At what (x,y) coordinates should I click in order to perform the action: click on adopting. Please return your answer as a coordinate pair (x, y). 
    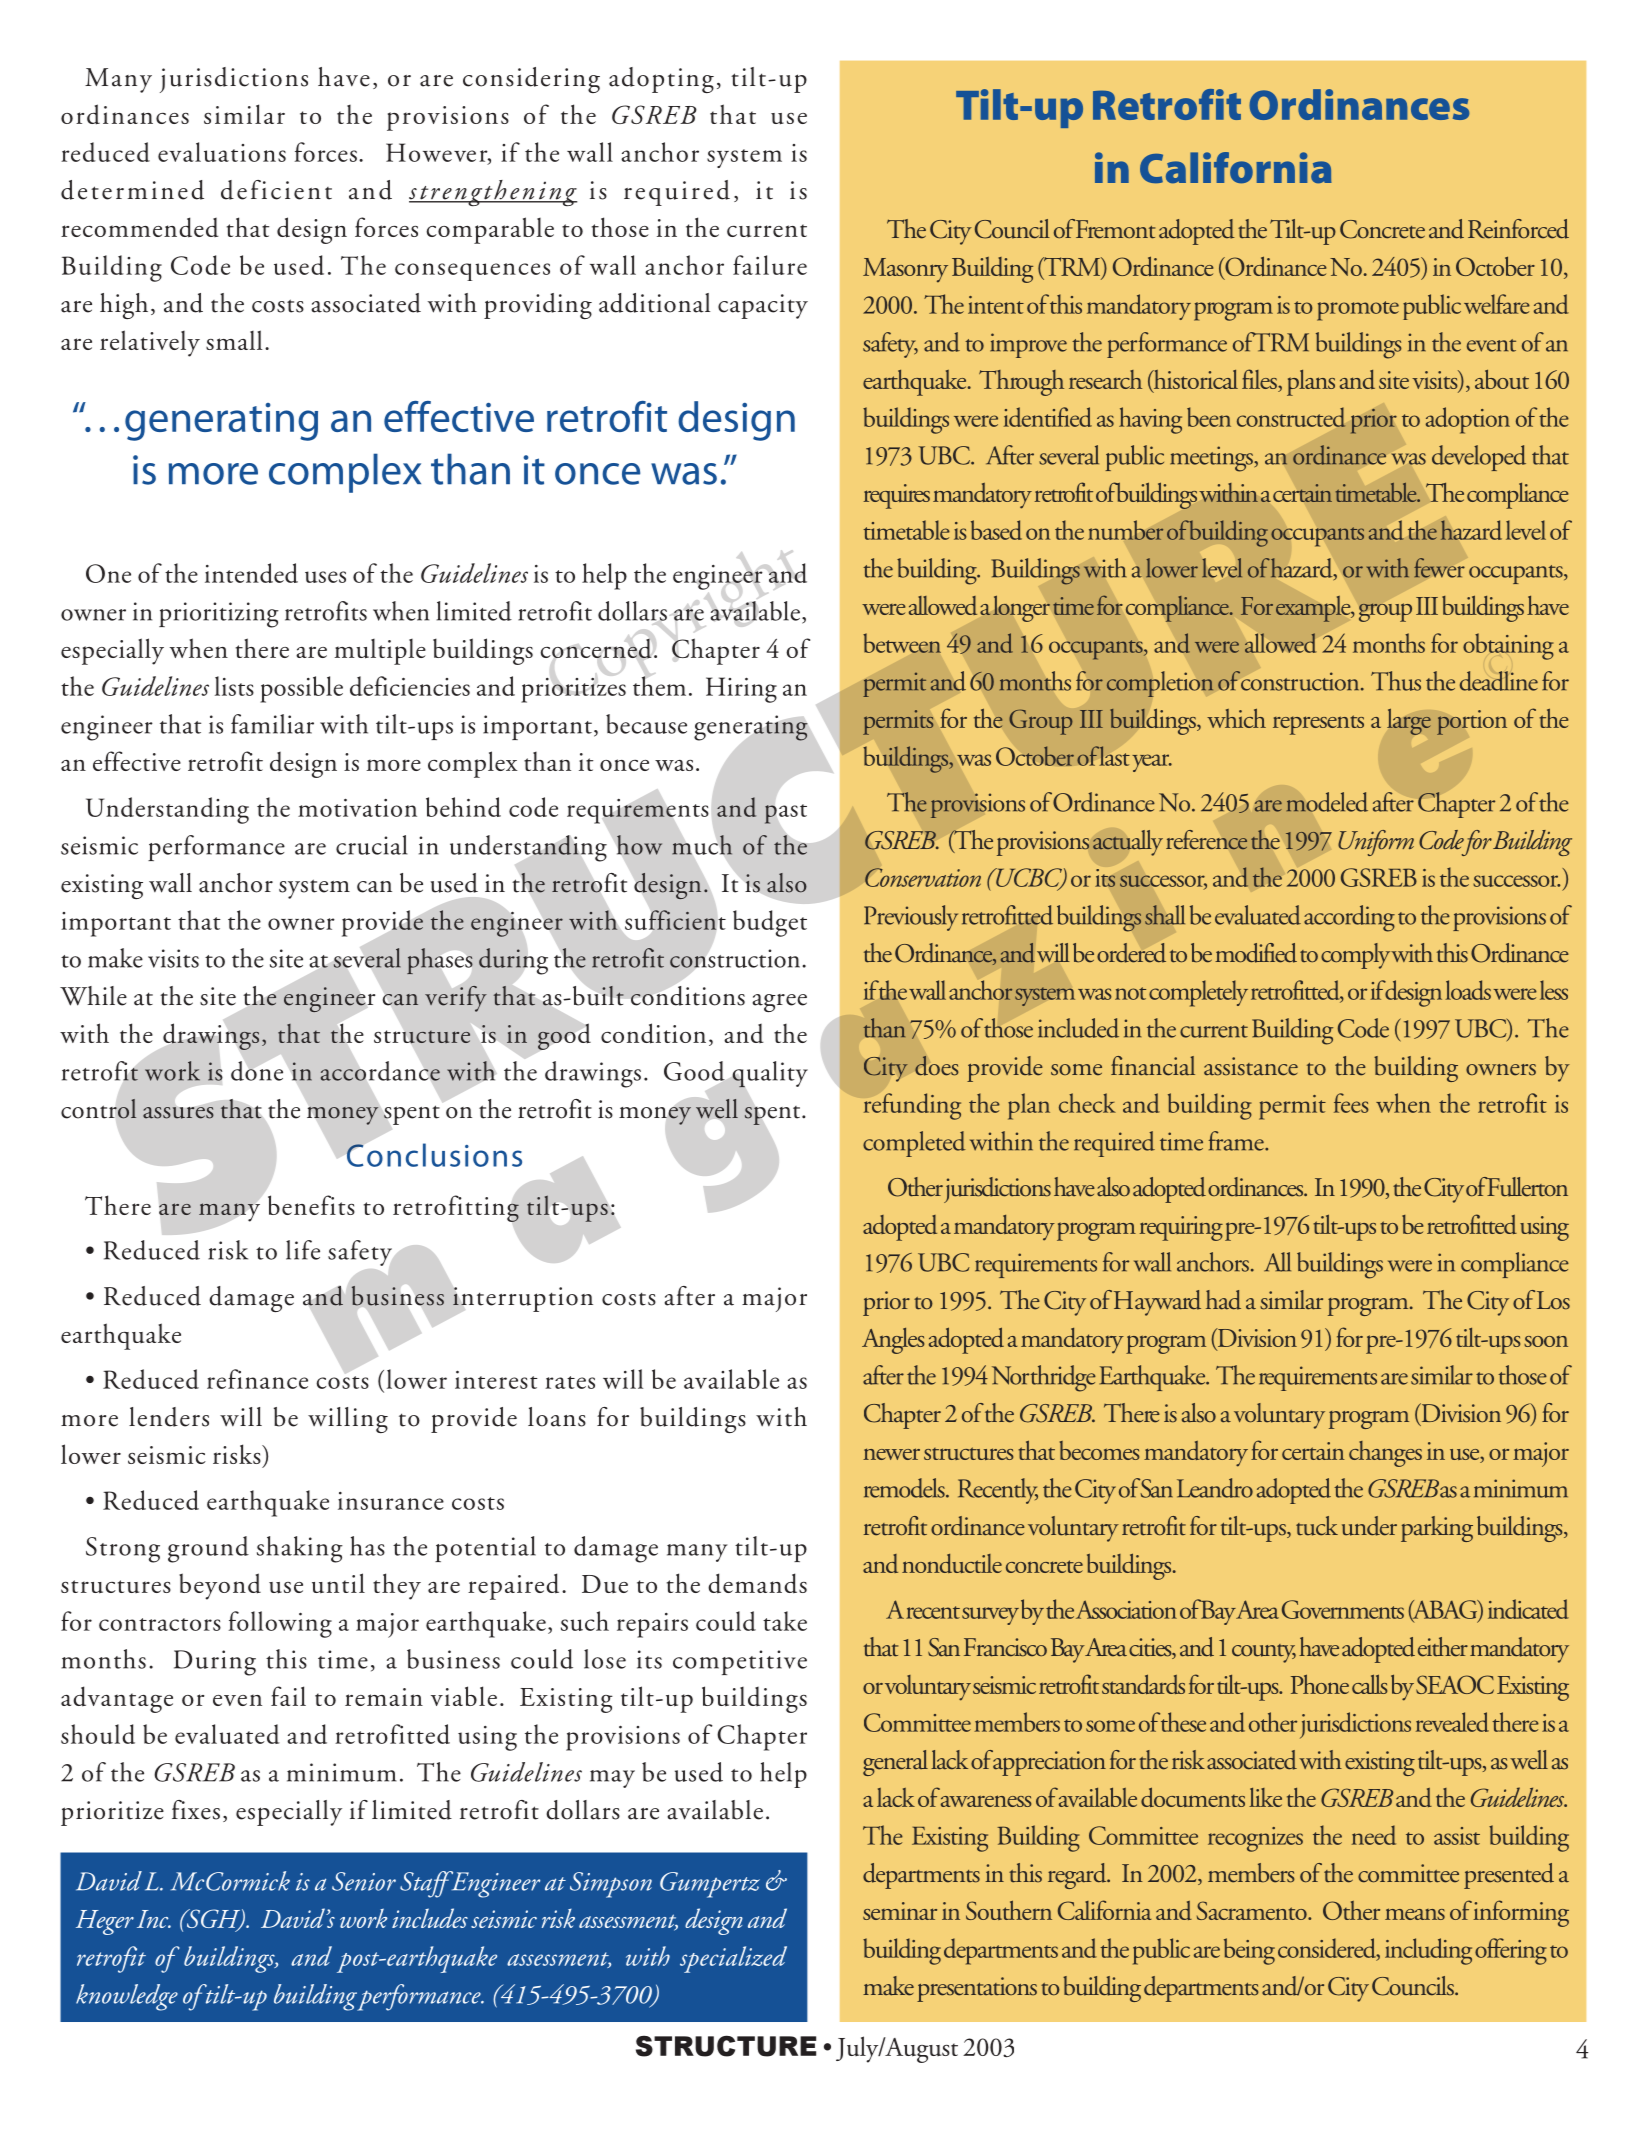
    Looking at the image, I should click on (661, 80).
